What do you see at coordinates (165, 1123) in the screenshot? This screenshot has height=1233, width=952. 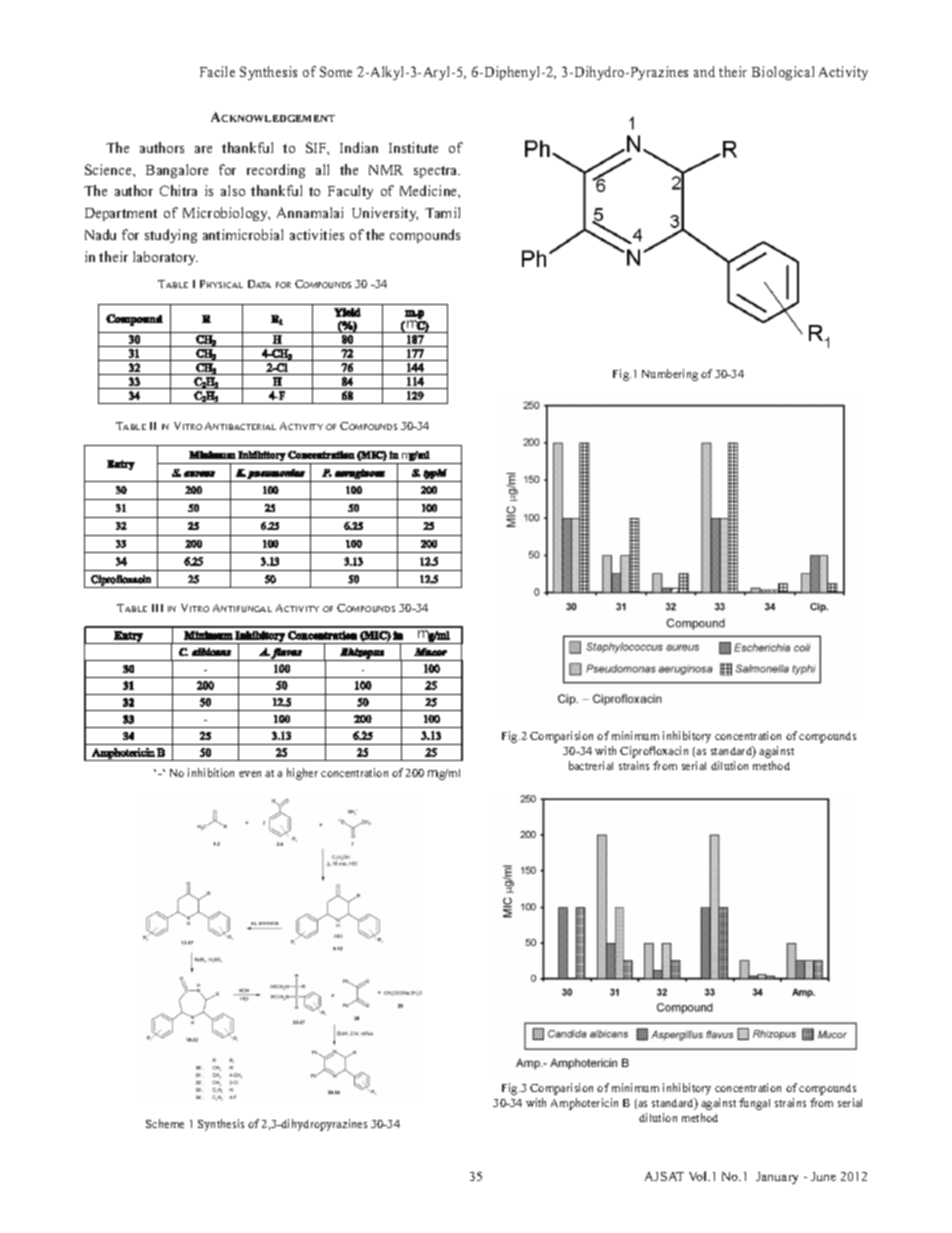 I see `Scheme` at bounding box center [165, 1123].
